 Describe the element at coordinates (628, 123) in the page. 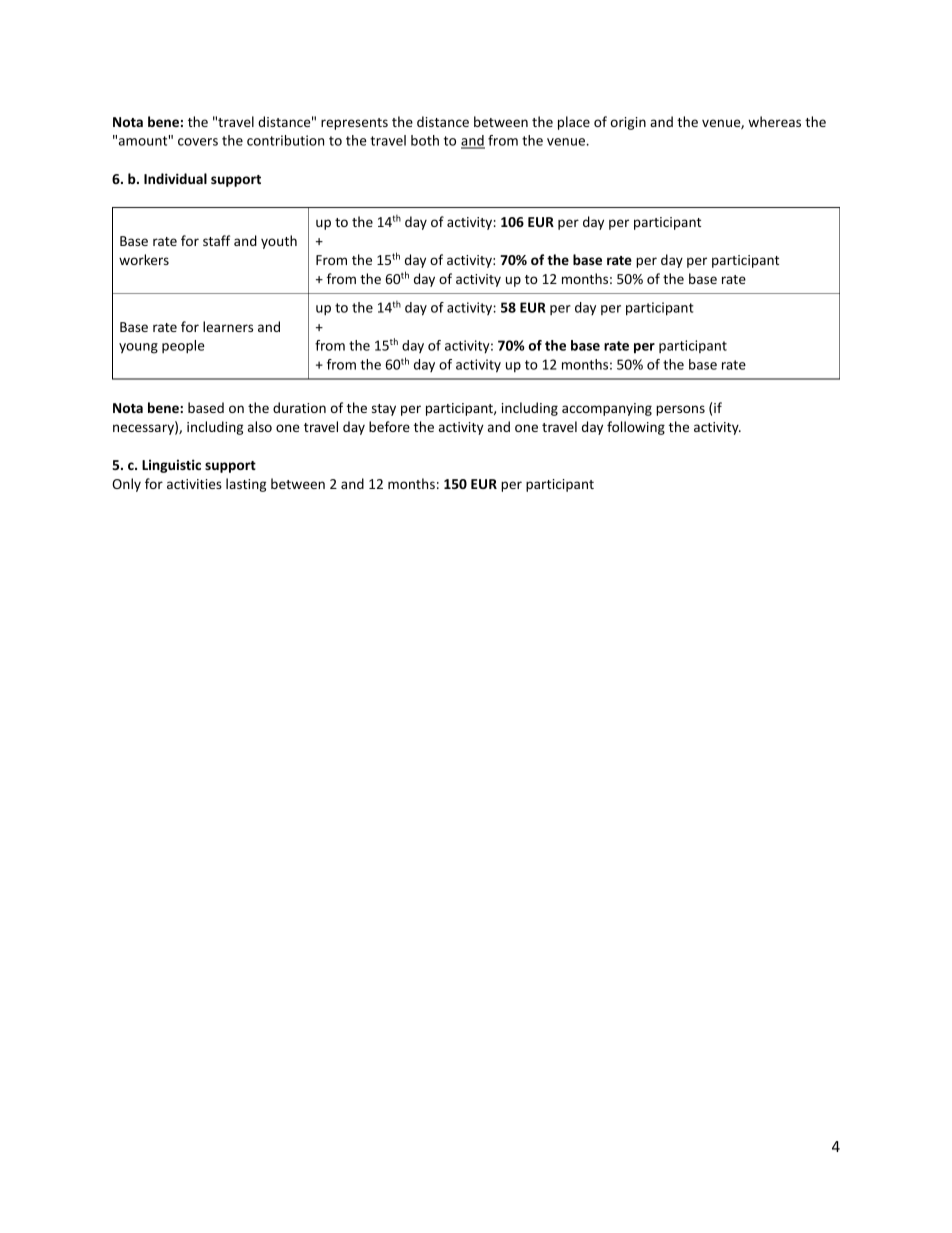

I see `origin` at that location.
